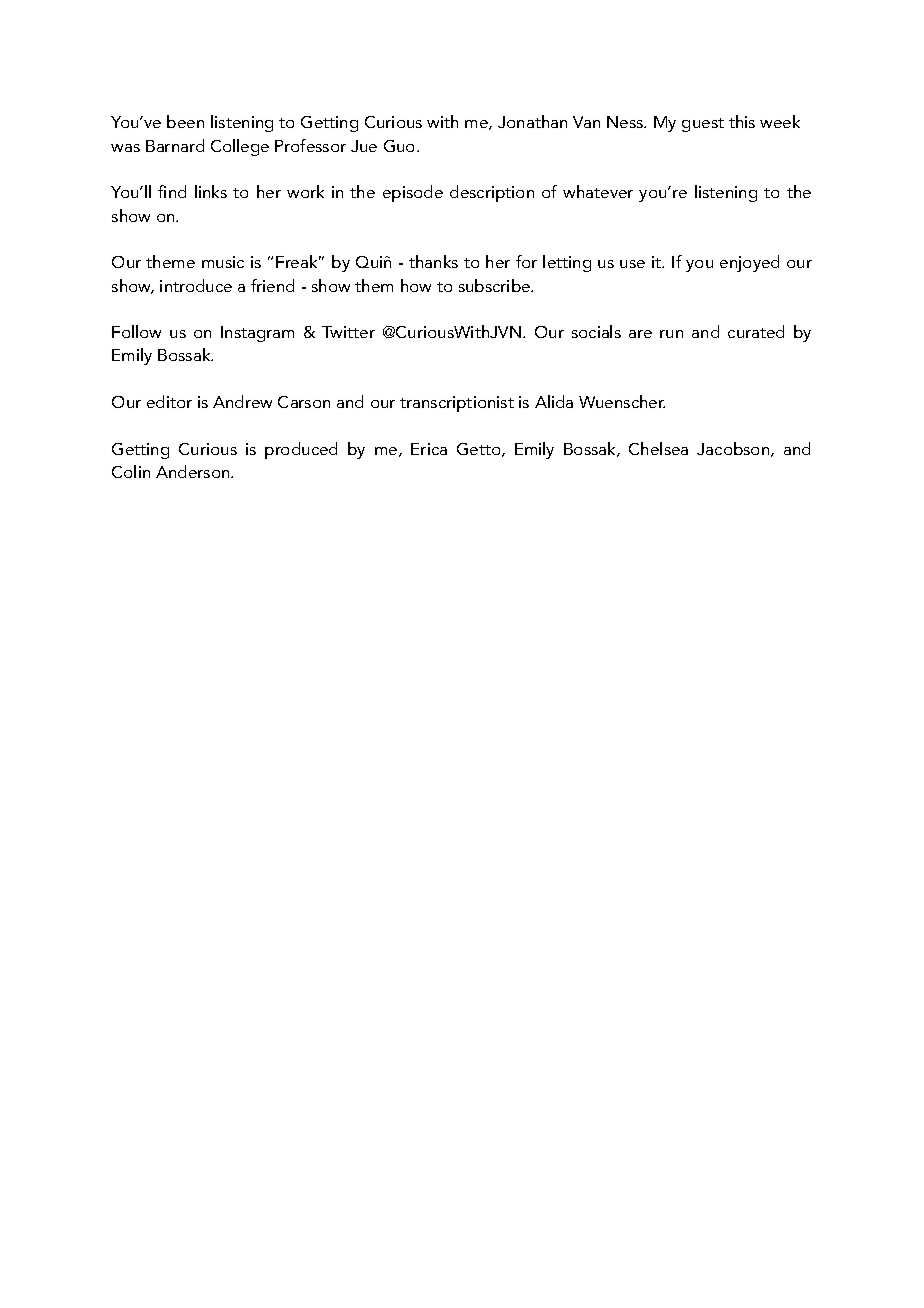 The width and height of the image is (924, 1308). I want to click on Guo, so click(401, 146).
